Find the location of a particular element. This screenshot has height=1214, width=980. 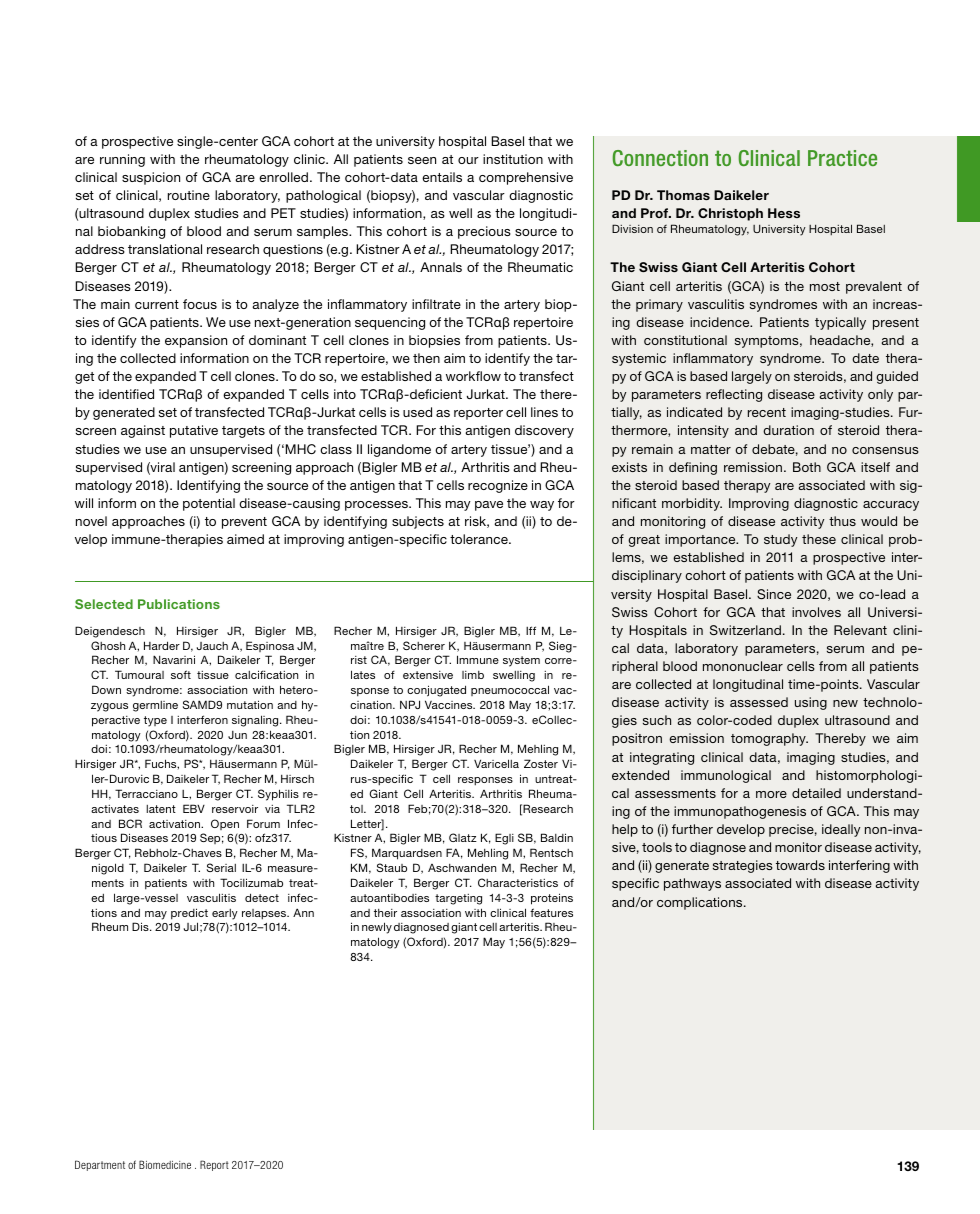

features is located at coordinates (551, 912).
